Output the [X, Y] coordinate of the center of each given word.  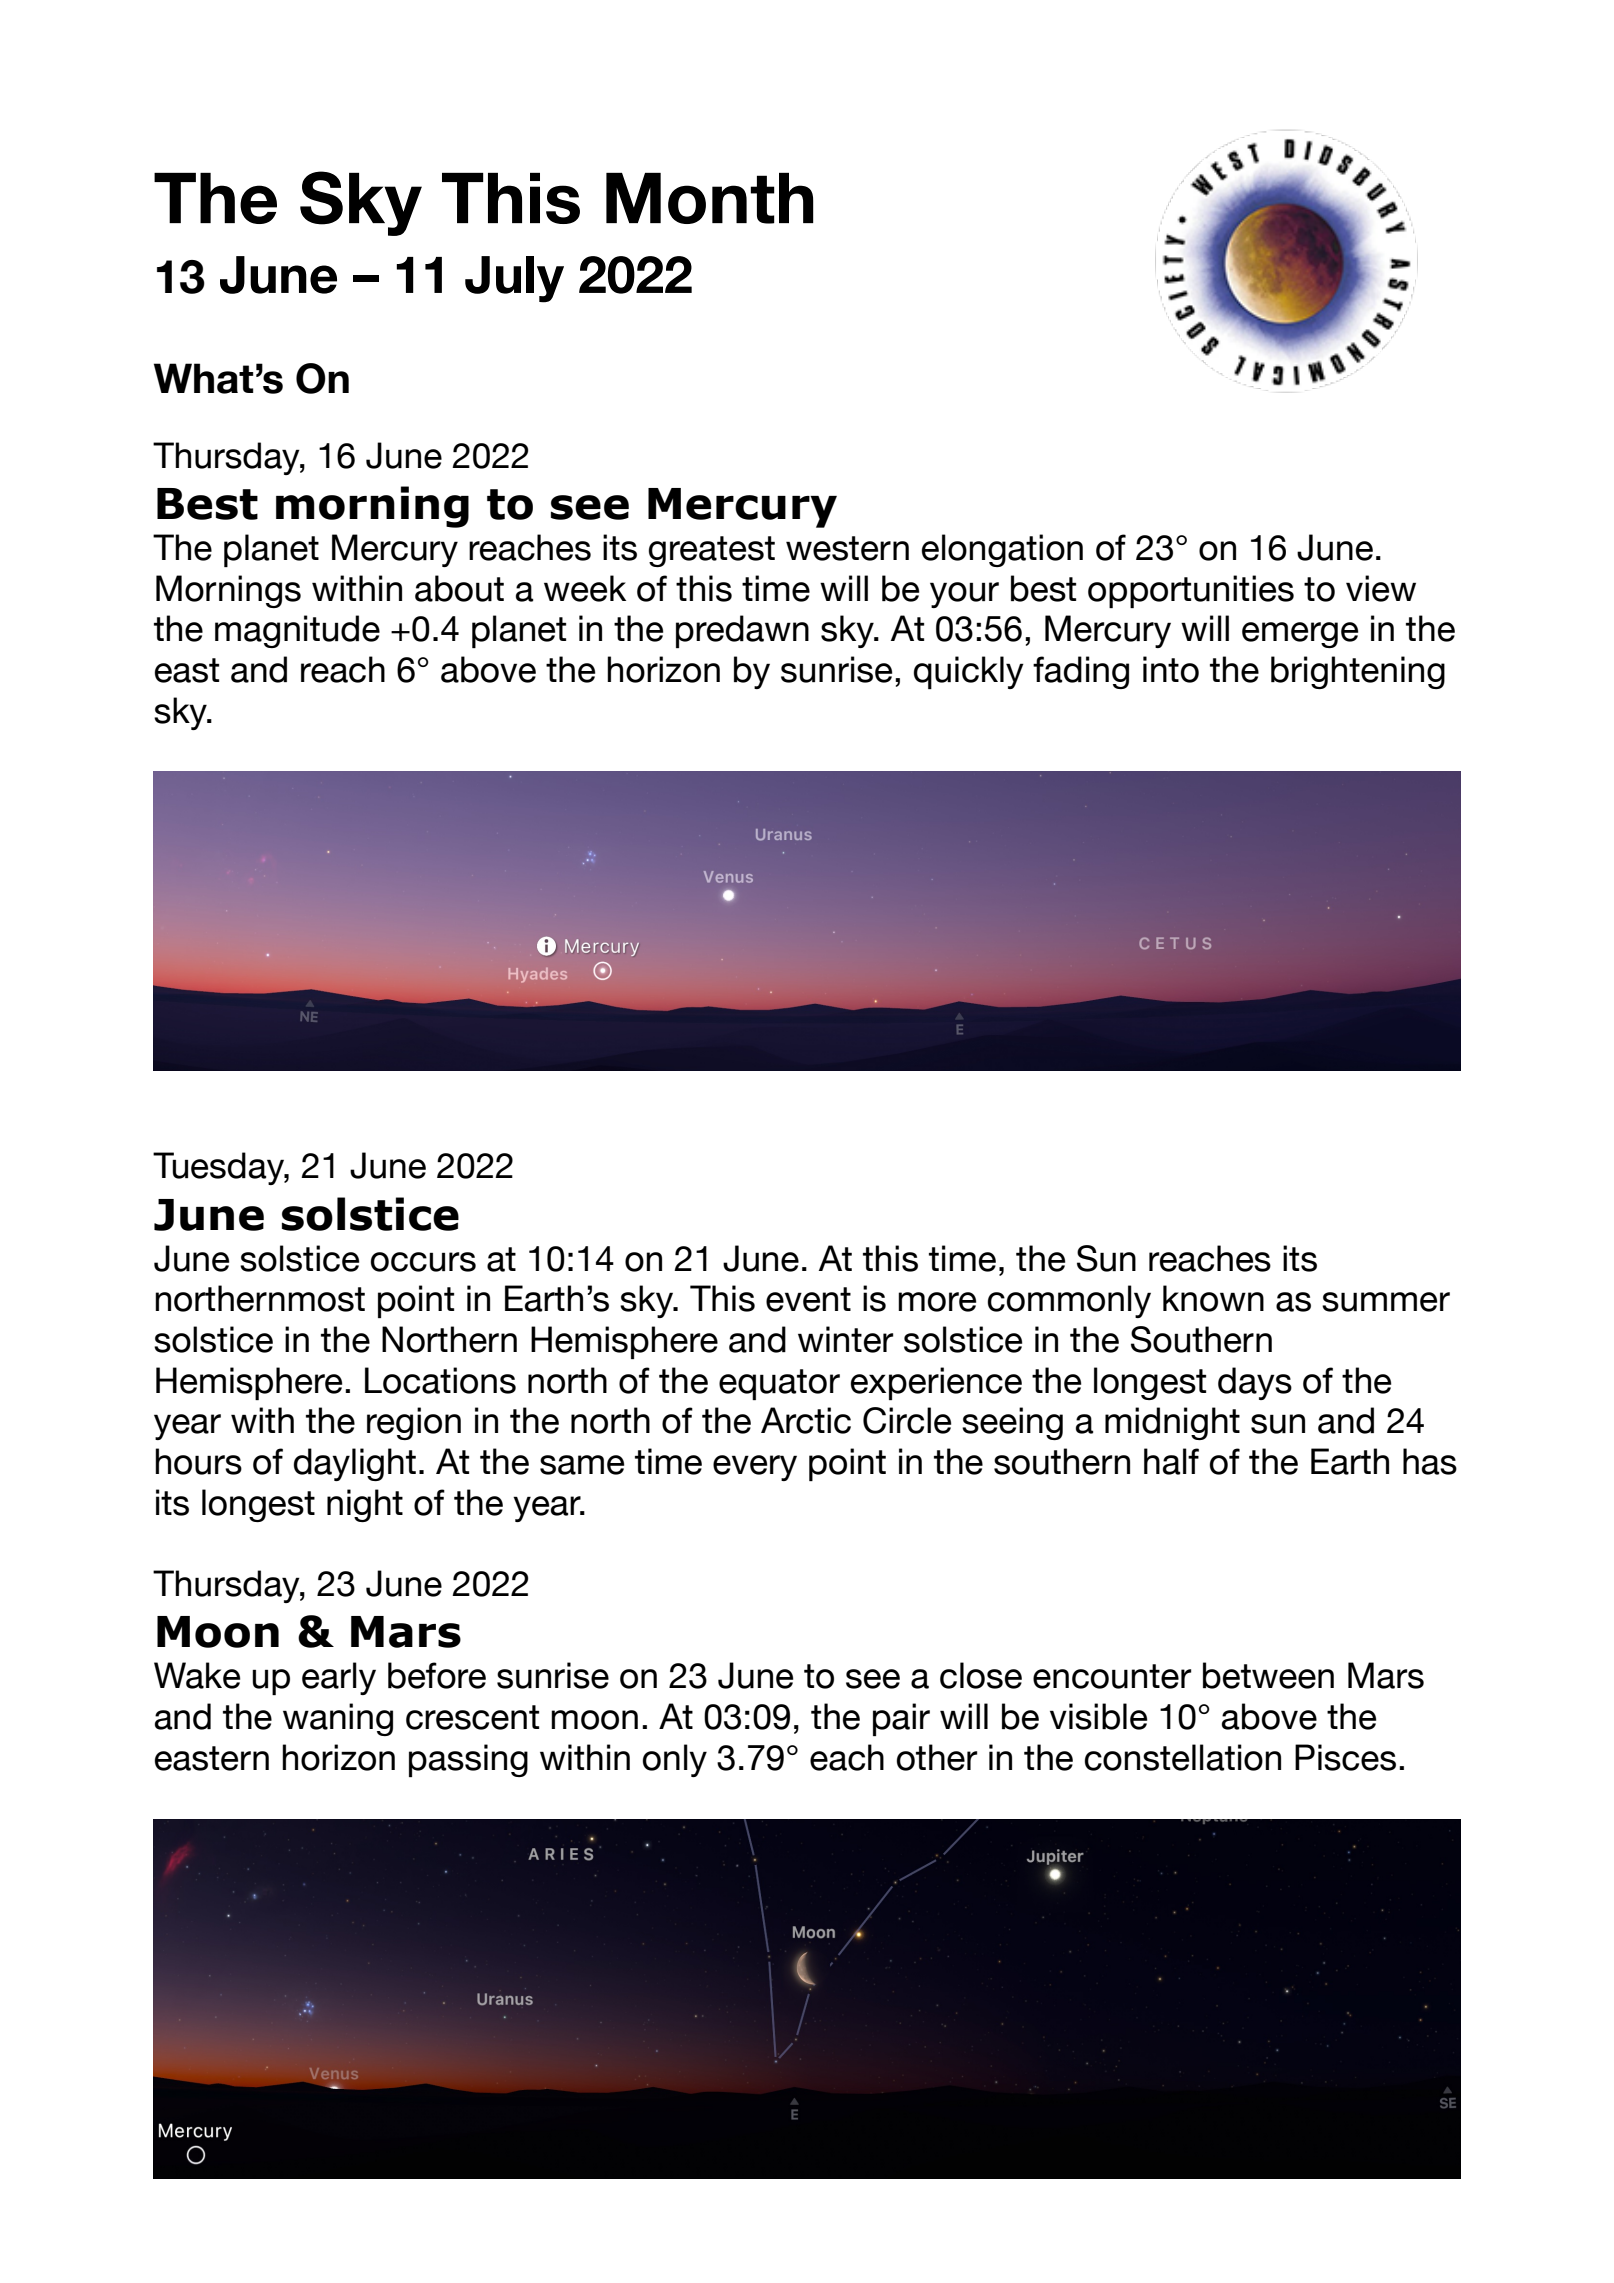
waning [338, 1719]
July [514, 279]
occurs [423, 1262]
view [1381, 588]
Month [710, 198]
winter [845, 1339]
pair [901, 1719]
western [847, 548]
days [1255, 1383]
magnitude [297, 631]
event [808, 1299]
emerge [1300, 635]
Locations [440, 1380]
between [1268, 1675]
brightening [1358, 672]
